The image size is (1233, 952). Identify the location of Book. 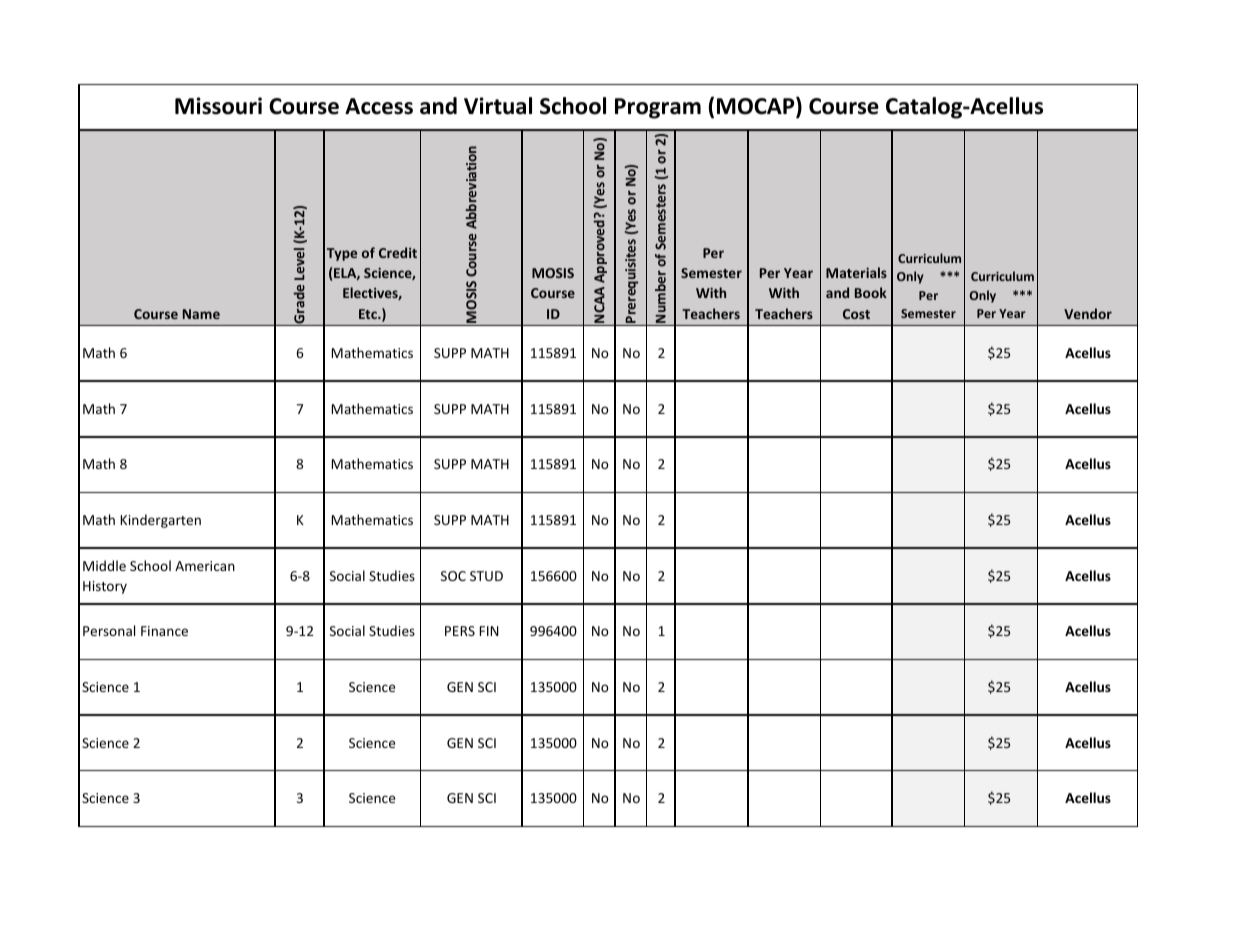
(871, 292).
